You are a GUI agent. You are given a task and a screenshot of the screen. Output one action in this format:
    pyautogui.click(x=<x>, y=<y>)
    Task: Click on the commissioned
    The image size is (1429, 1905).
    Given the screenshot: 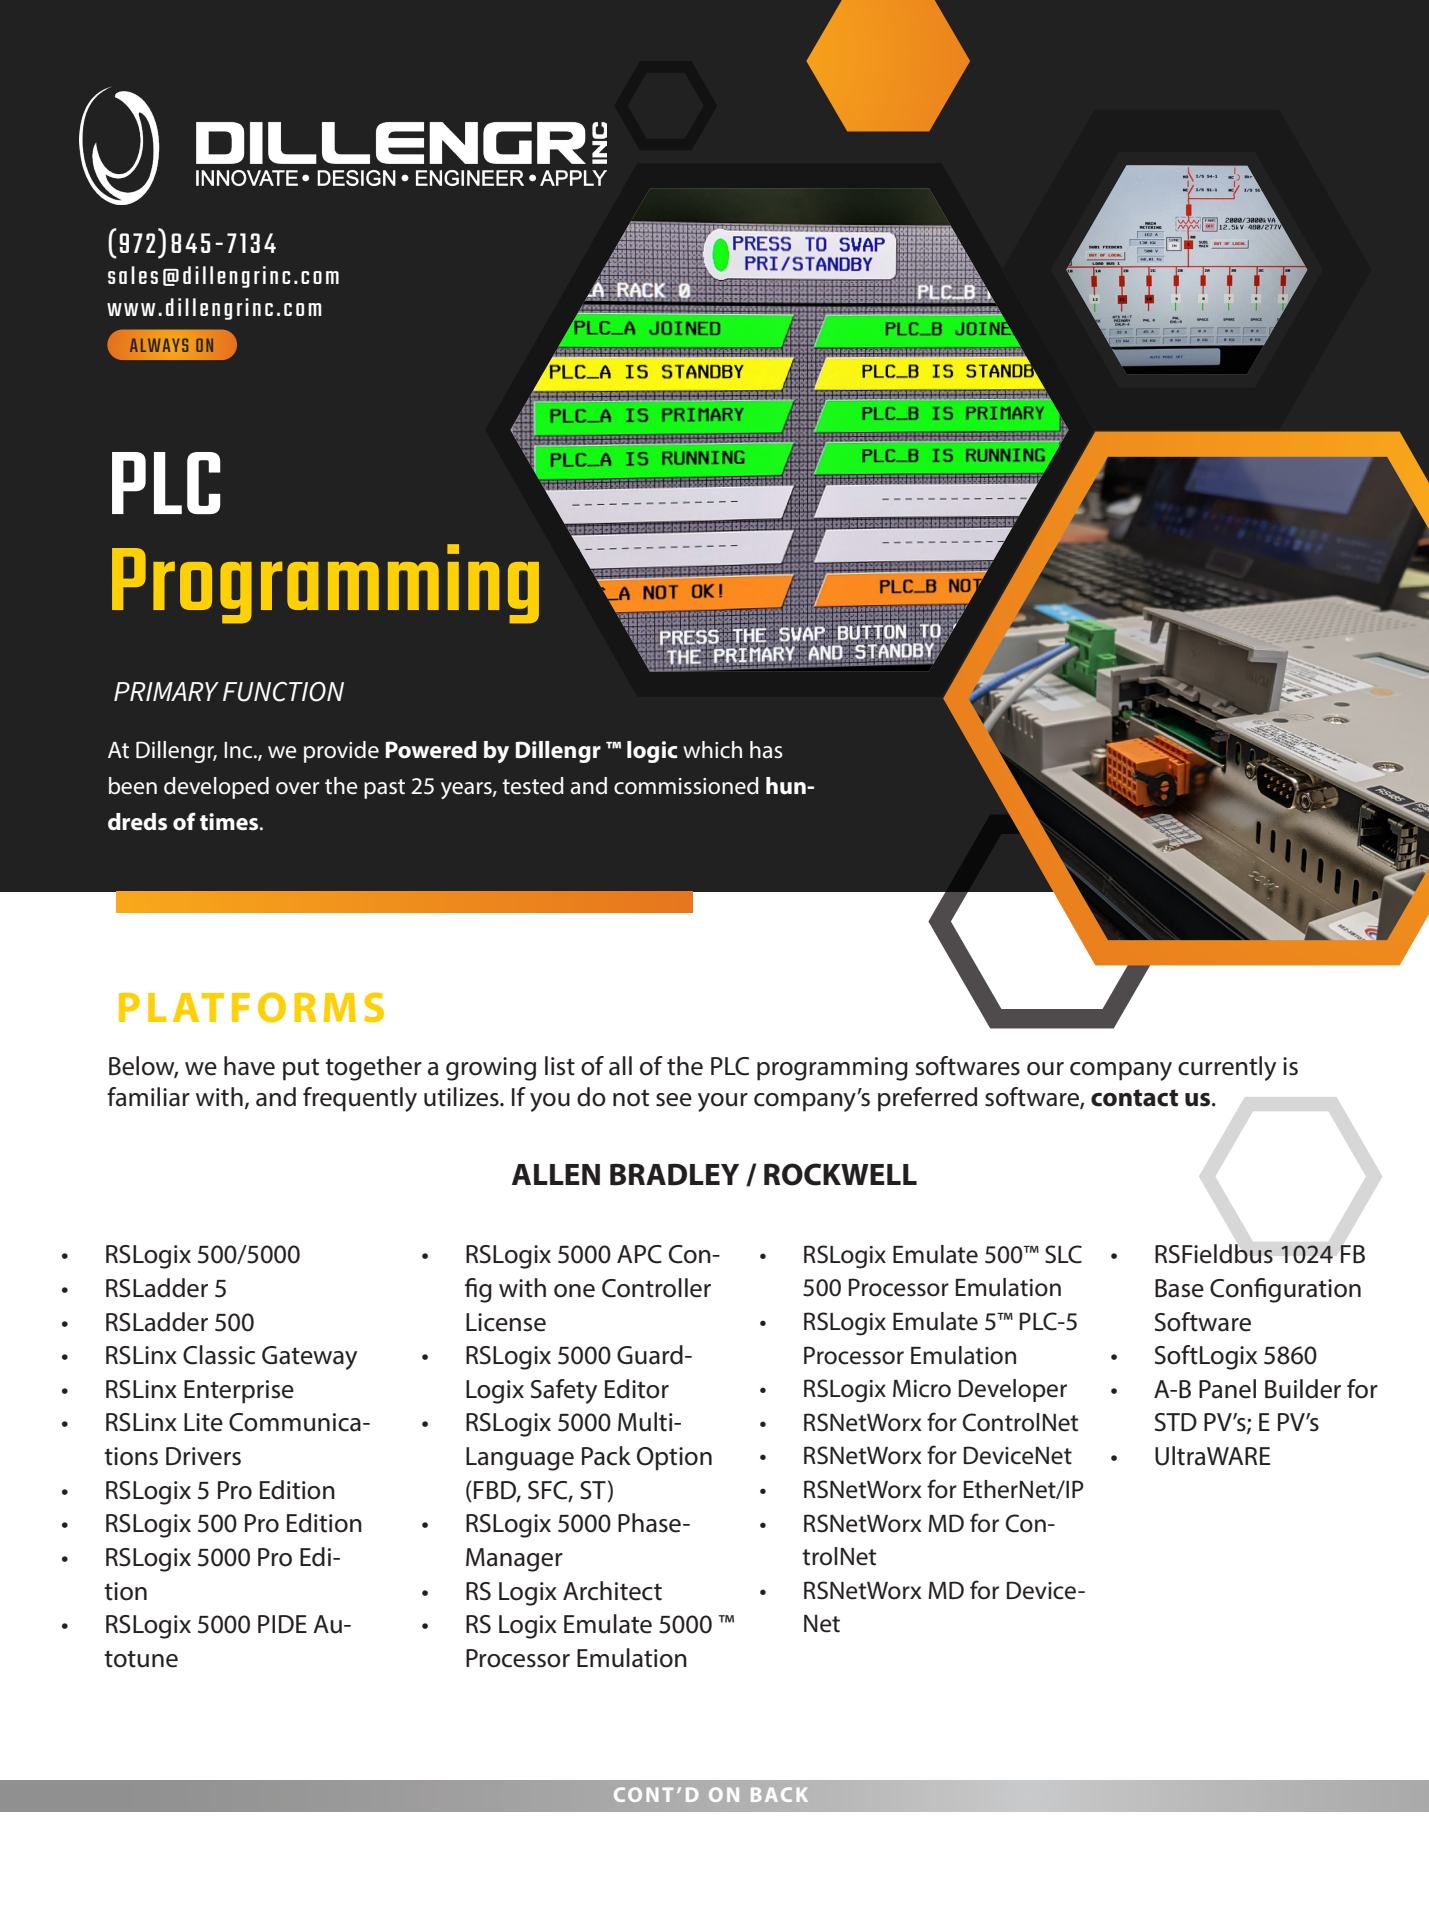 What is the action you would take?
    pyautogui.click(x=686, y=786)
